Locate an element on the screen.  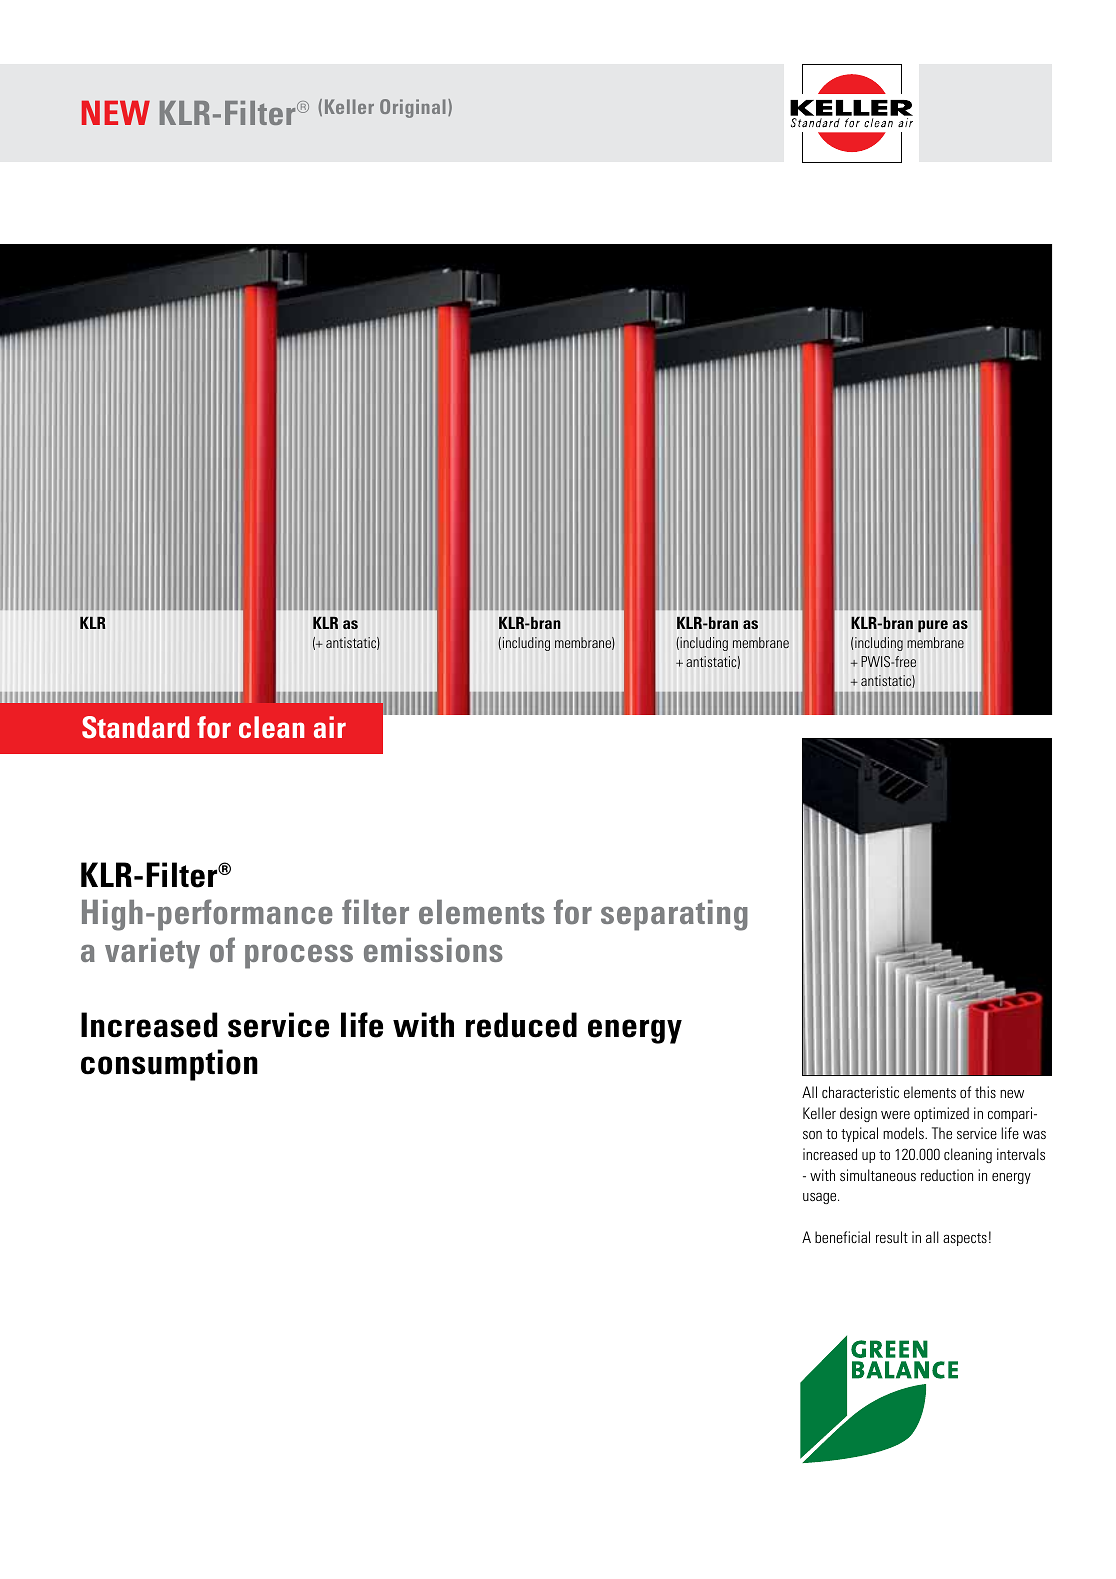
Standard is located at coordinates (135, 727).
